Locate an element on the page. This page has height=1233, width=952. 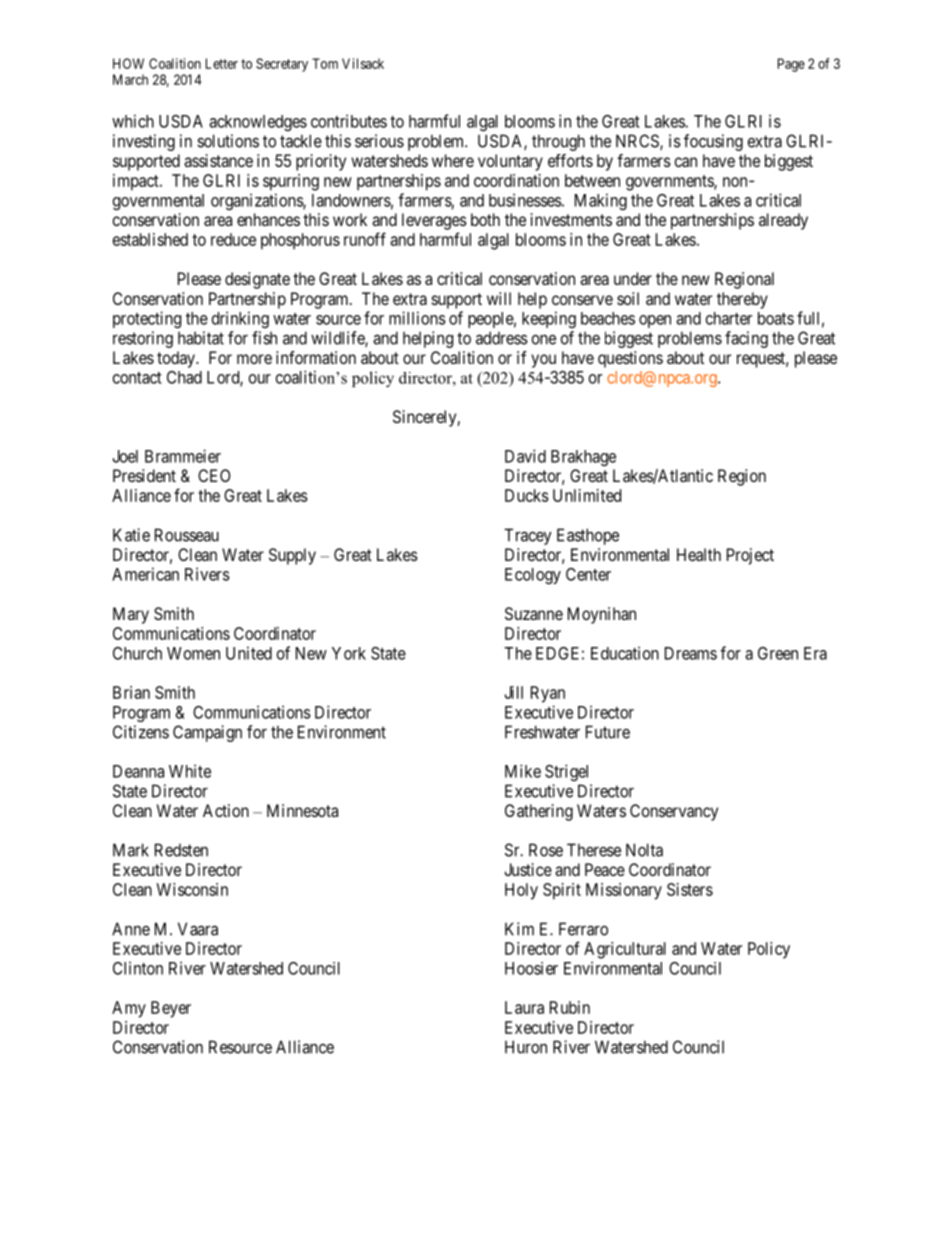
Conservancy is located at coordinates (674, 812).
